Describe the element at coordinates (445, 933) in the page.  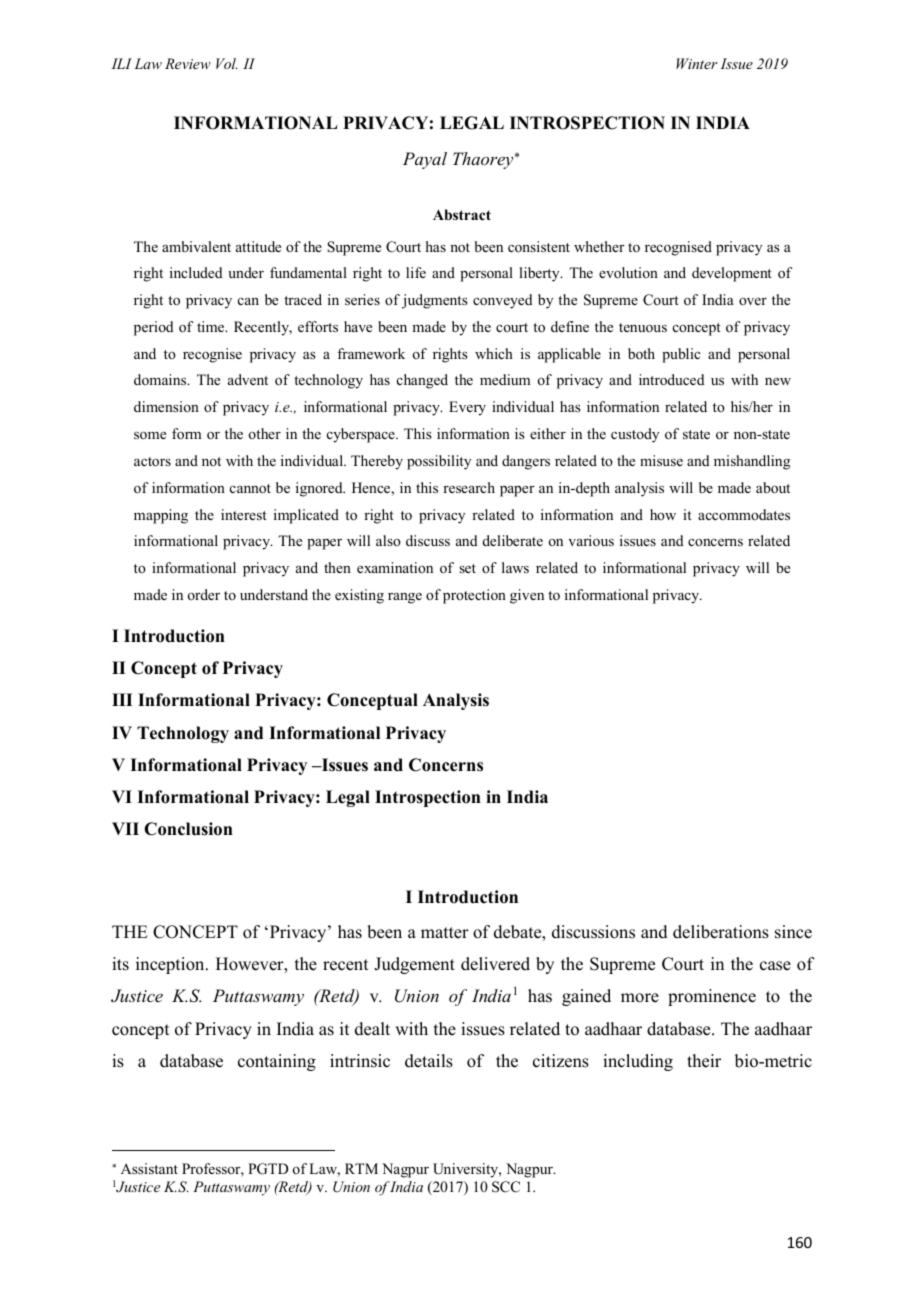
I see `matter` at that location.
